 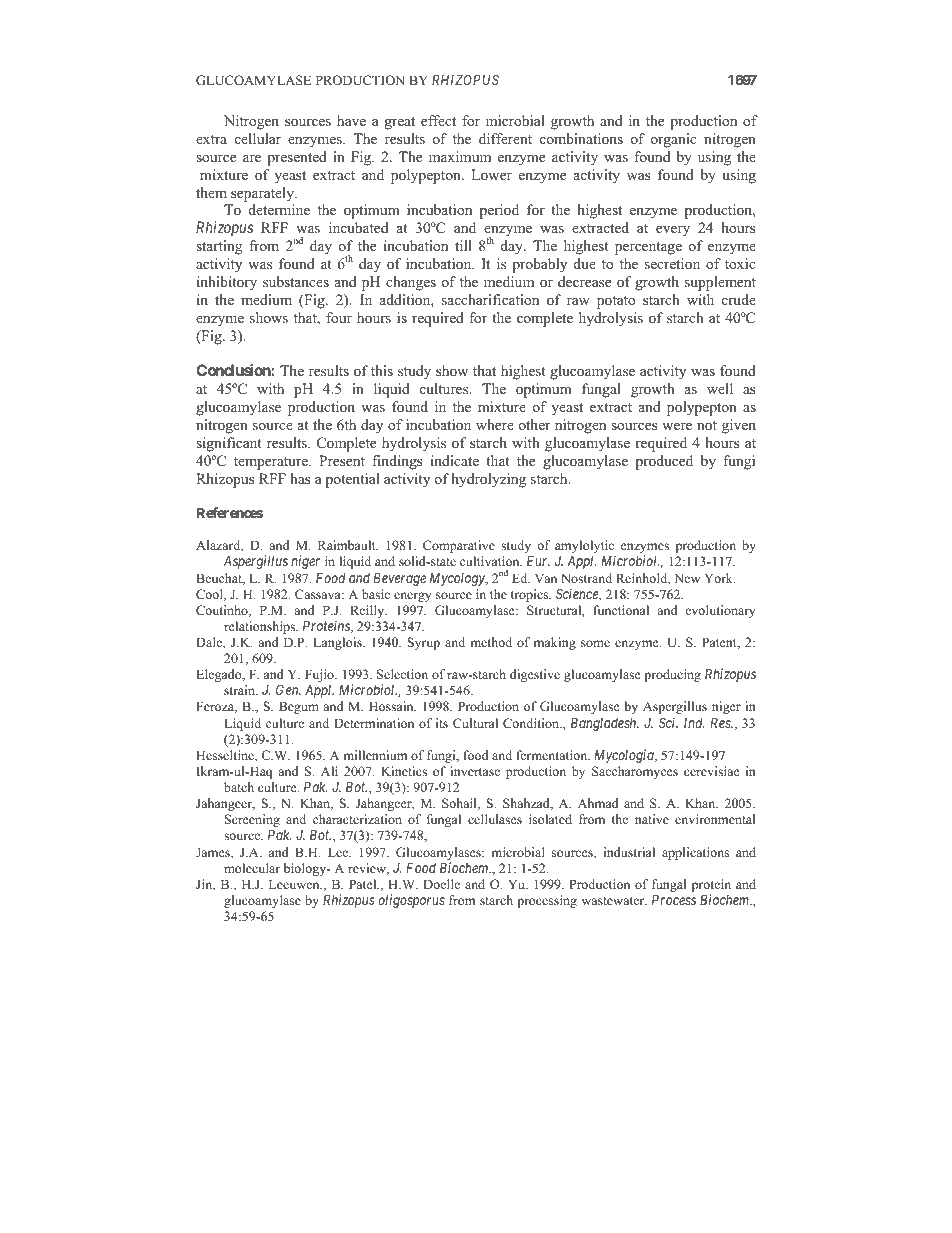 I want to click on method, so click(x=491, y=642).
